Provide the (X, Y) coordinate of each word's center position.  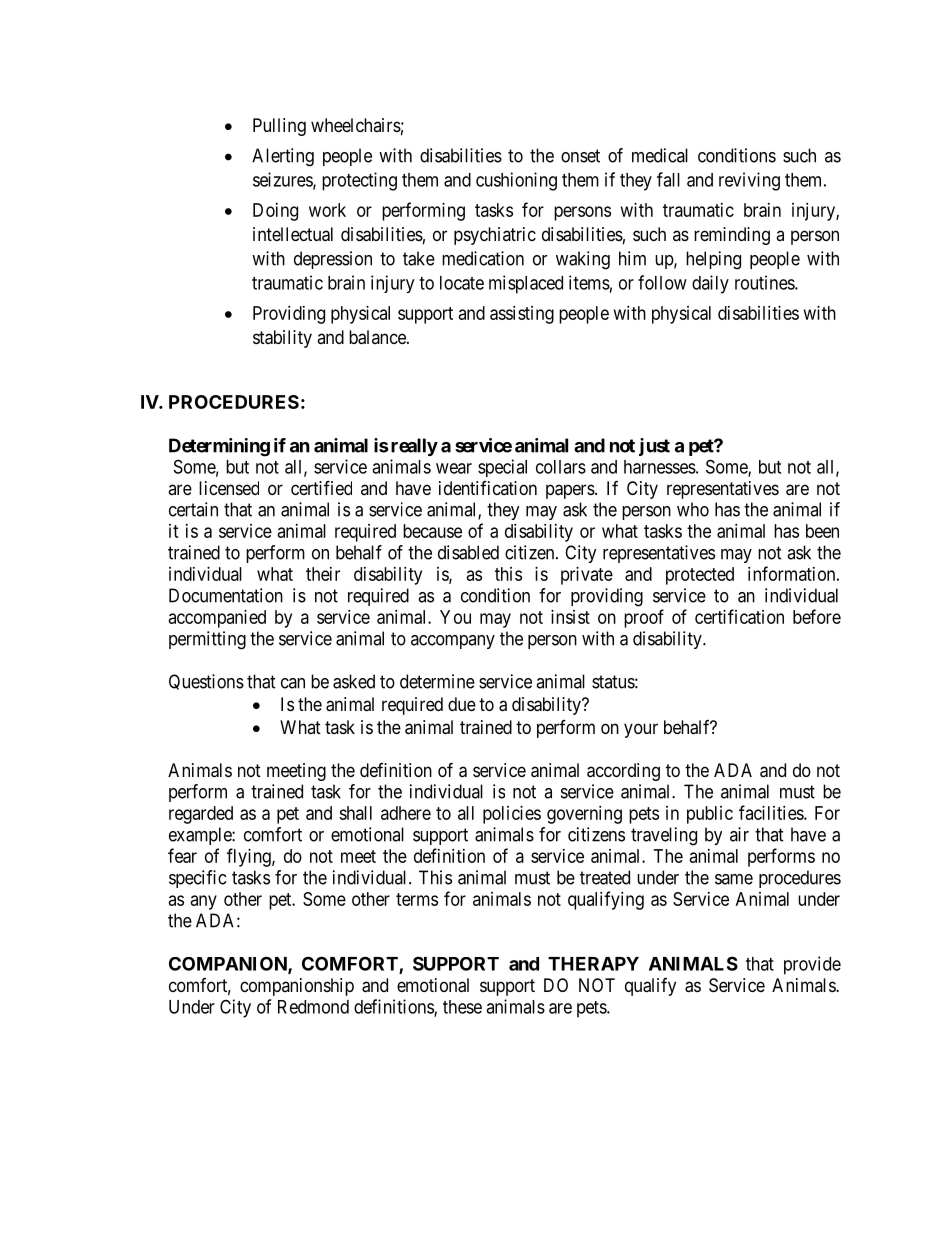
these (462, 1007)
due (462, 704)
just (654, 447)
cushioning (516, 181)
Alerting (283, 157)
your (641, 730)
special (502, 468)
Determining (219, 447)
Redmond (313, 1007)
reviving (749, 181)
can (293, 683)
